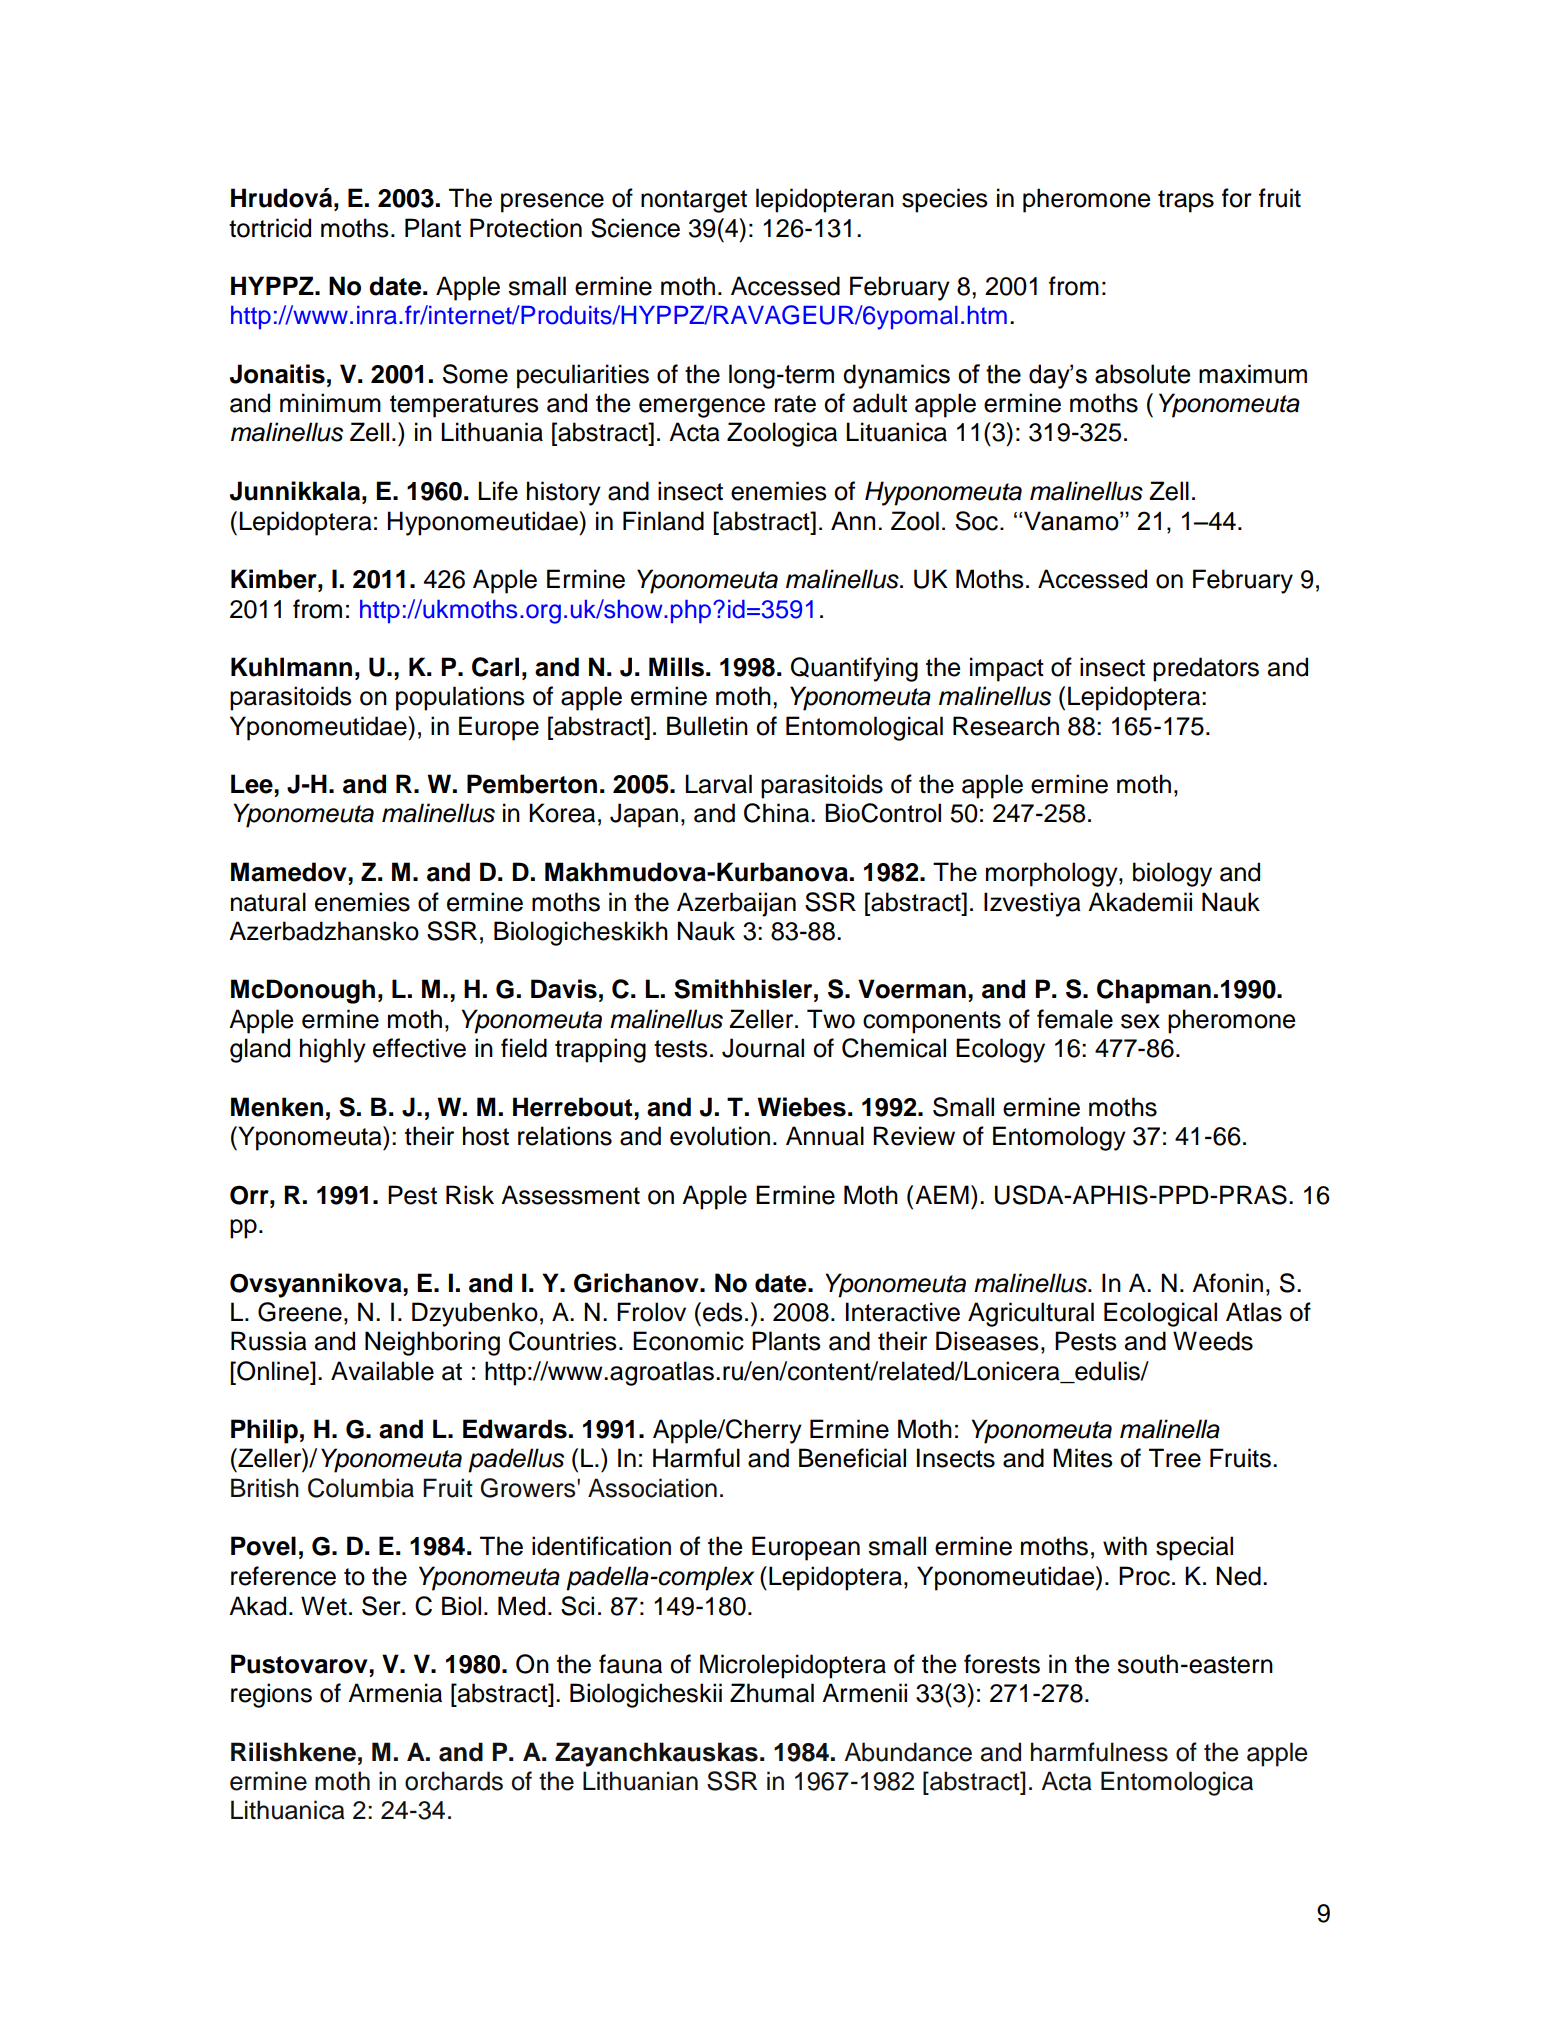 This document has width=1560, height=2019. What do you see at coordinates (688, 1341) in the document?
I see `Economic` at bounding box center [688, 1341].
